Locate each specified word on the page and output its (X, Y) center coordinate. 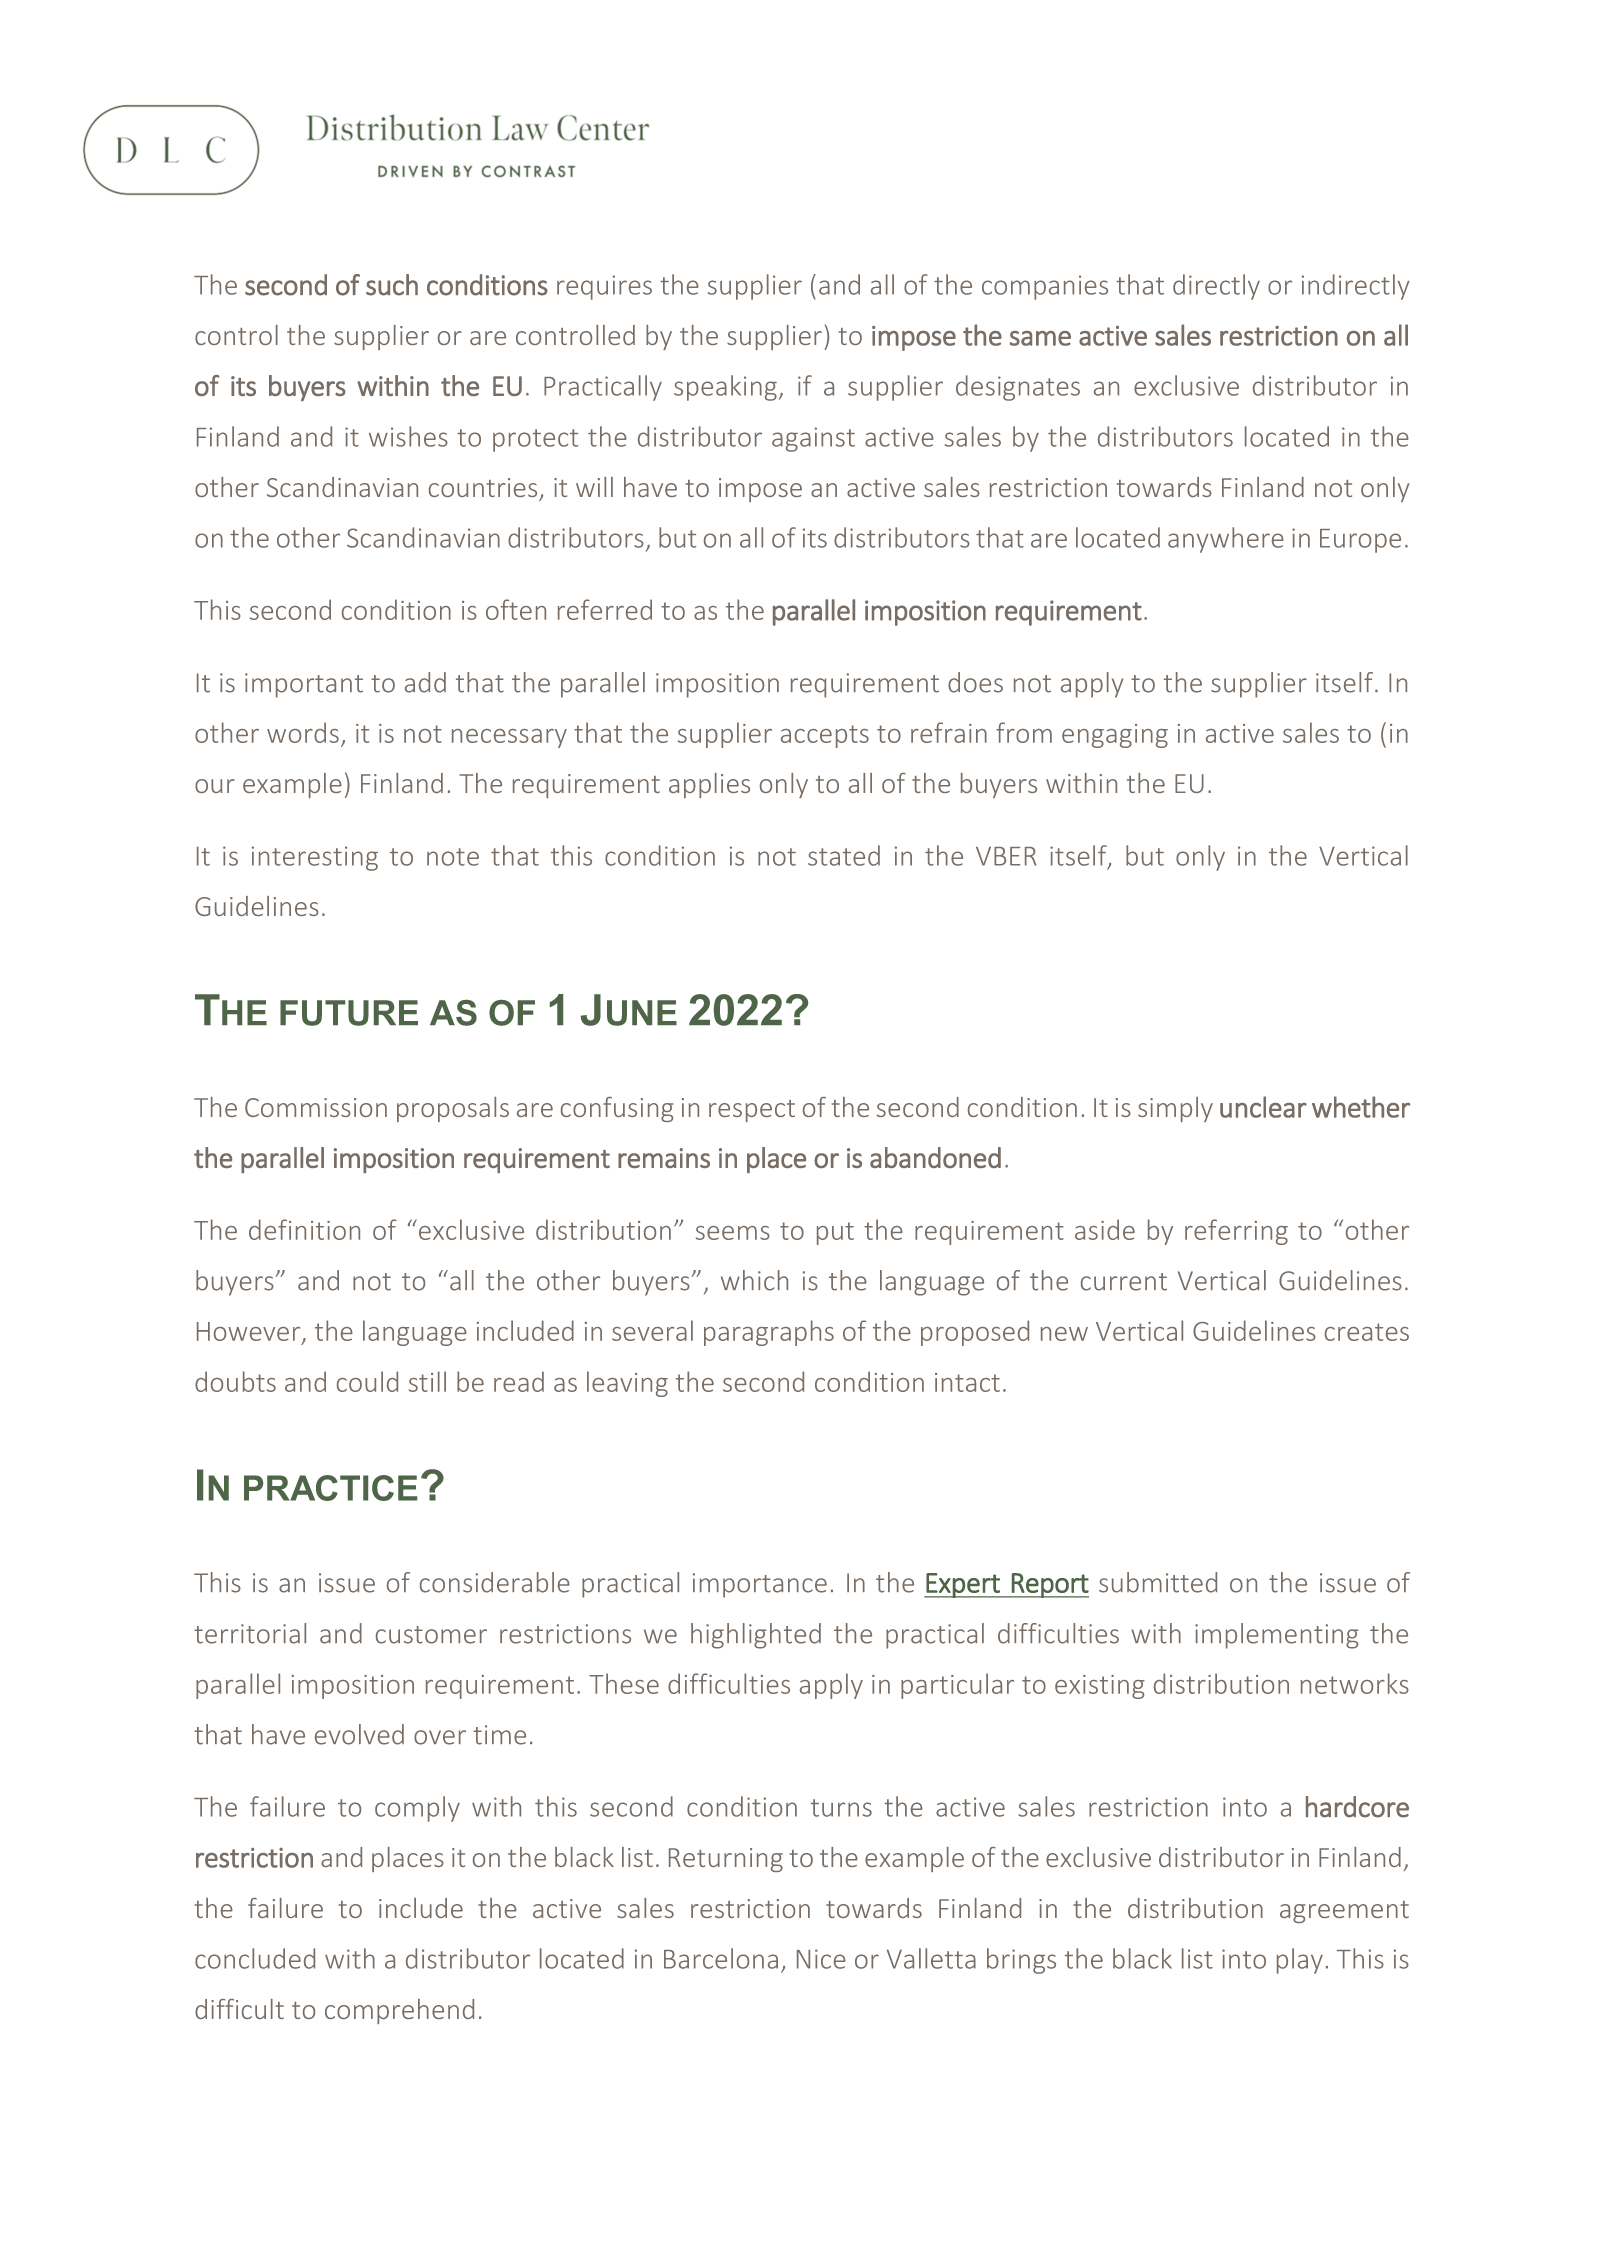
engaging (1115, 736)
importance (760, 1585)
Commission (316, 1107)
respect (752, 1111)
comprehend (399, 2011)
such (392, 285)
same (1040, 338)
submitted (1158, 1582)
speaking (725, 388)
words (303, 732)
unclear (1263, 1107)
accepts (825, 736)
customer (431, 1635)
